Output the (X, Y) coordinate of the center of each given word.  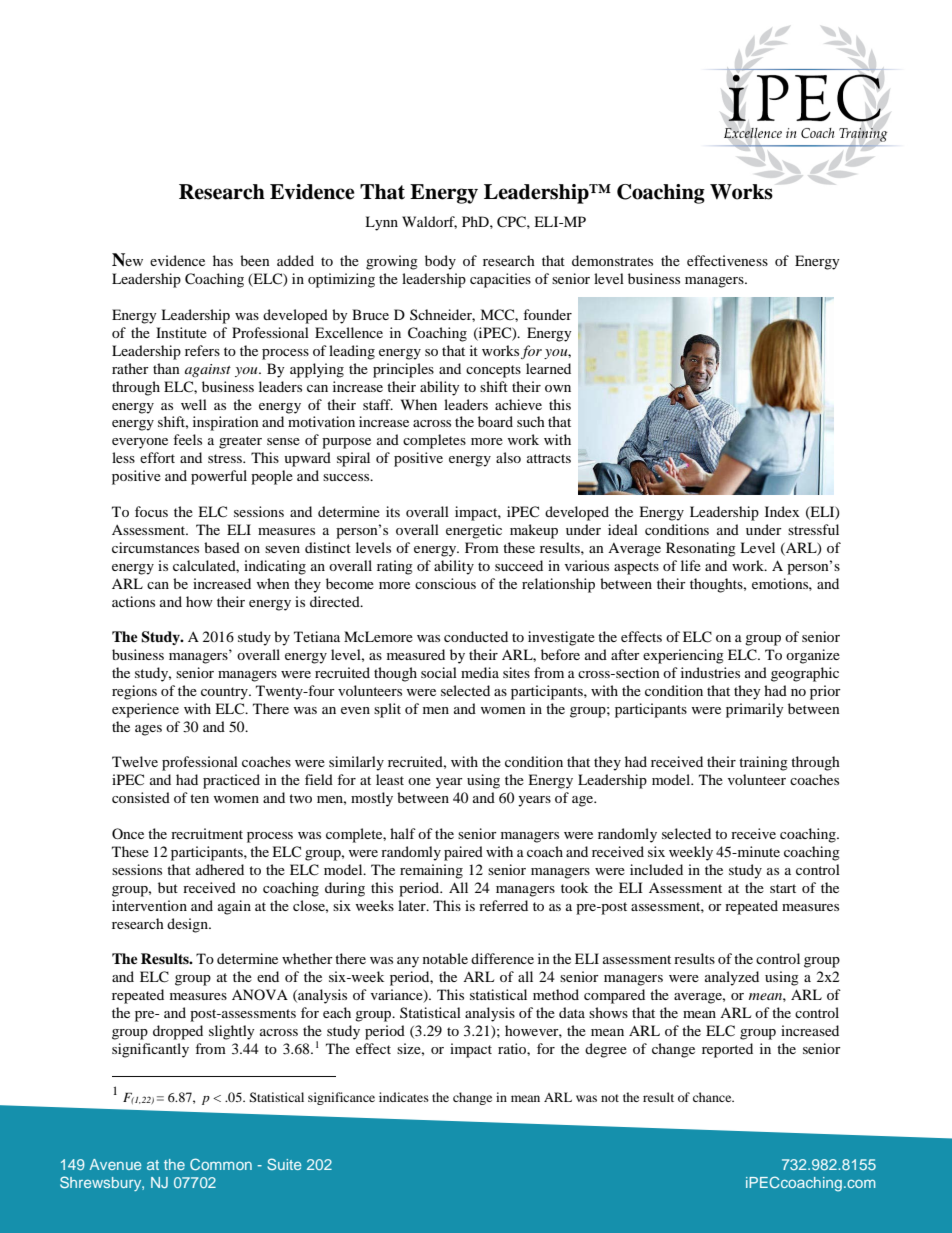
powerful (219, 477)
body (440, 262)
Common (221, 1164)
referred (503, 905)
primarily (755, 710)
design (188, 925)
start (783, 888)
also (508, 457)
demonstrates (612, 260)
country (225, 693)
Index (782, 511)
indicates (404, 1097)
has (223, 260)
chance (713, 1097)
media (480, 672)
